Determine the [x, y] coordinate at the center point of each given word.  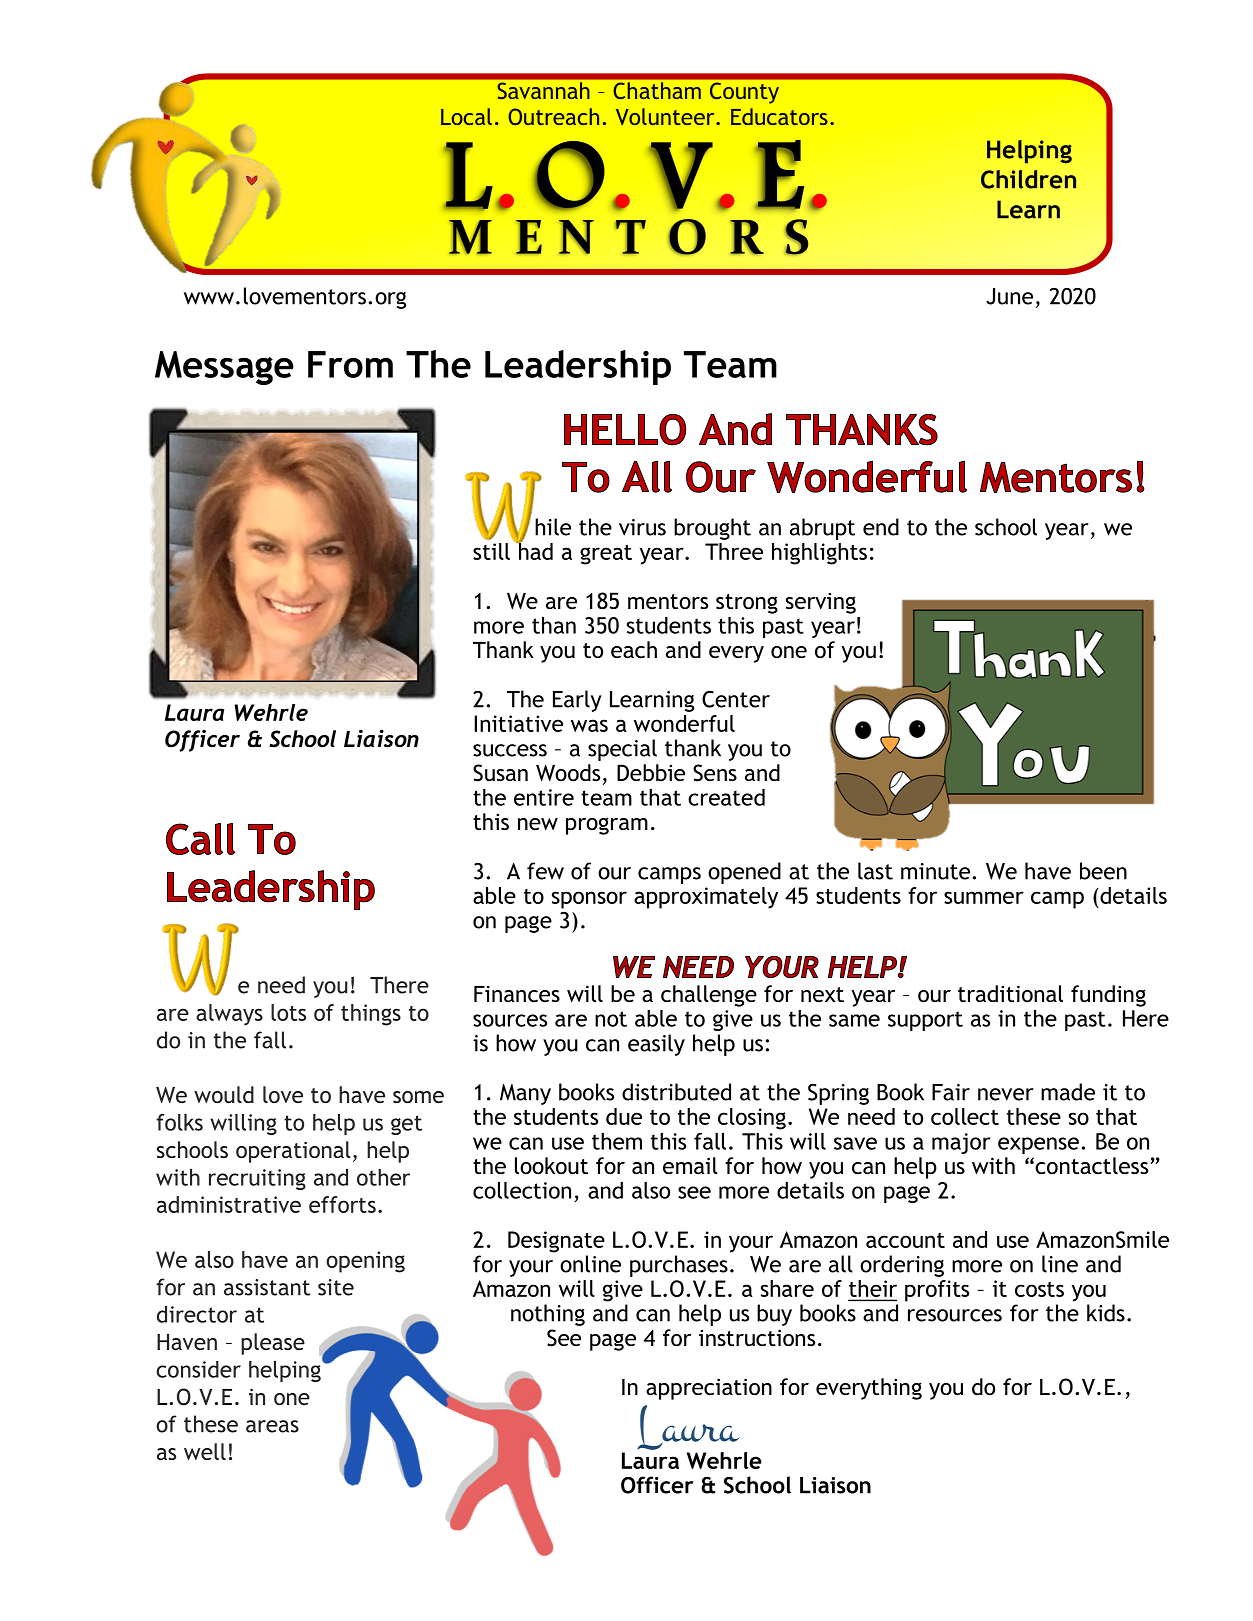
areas [272, 1426]
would [224, 1094]
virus [642, 527]
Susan [500, 773]
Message [224, 368]
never [1006, 1094]
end [881, 527]
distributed [676, 1092]
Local [466, 116]
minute [935, 871]
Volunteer [666, 116]
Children [1028, 179]
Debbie [651, 773]
